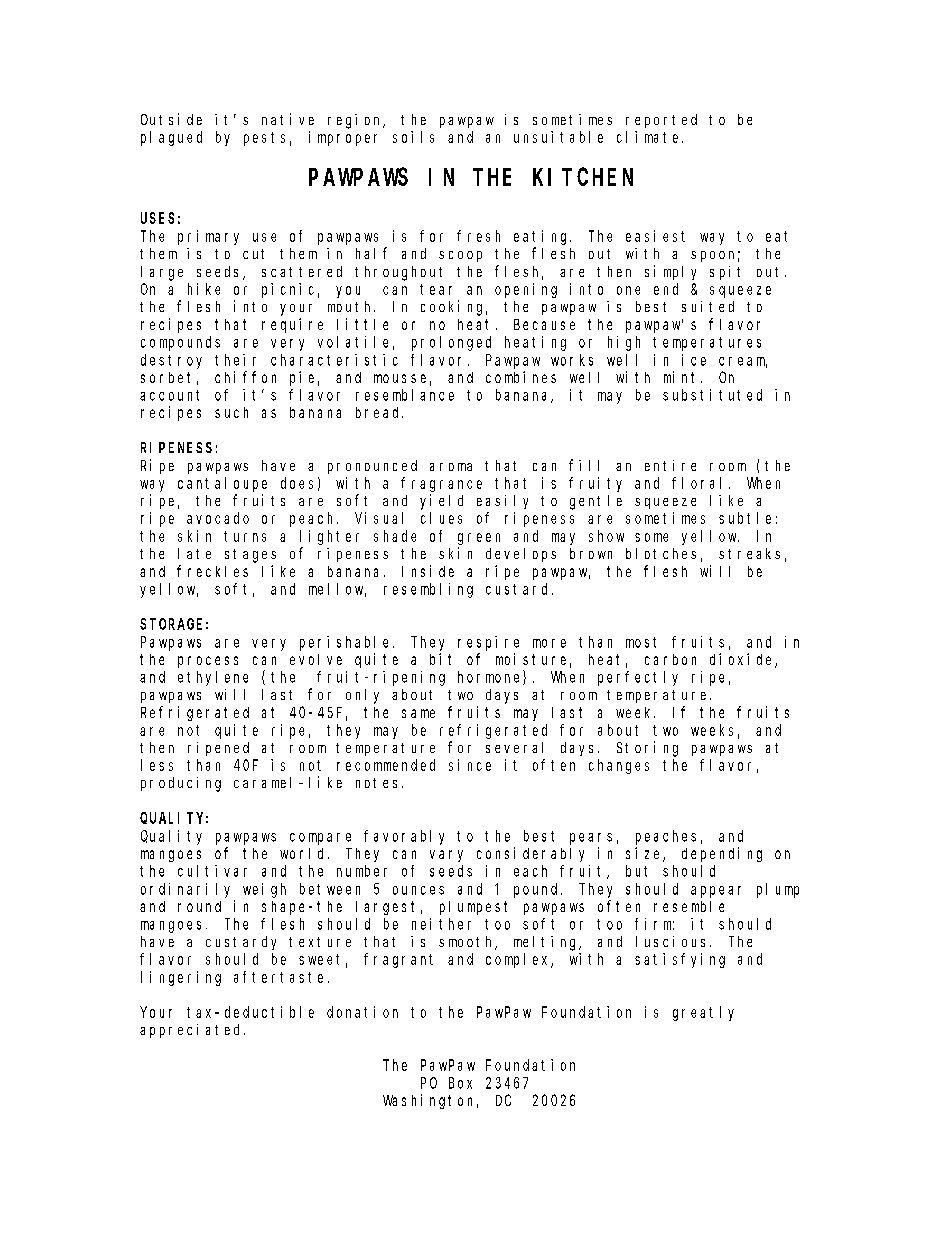 The height and width of the screenshot is (1233, 952). Describe the element at coordinates (470, 765) in the screenshot. I see `since` at that location.
